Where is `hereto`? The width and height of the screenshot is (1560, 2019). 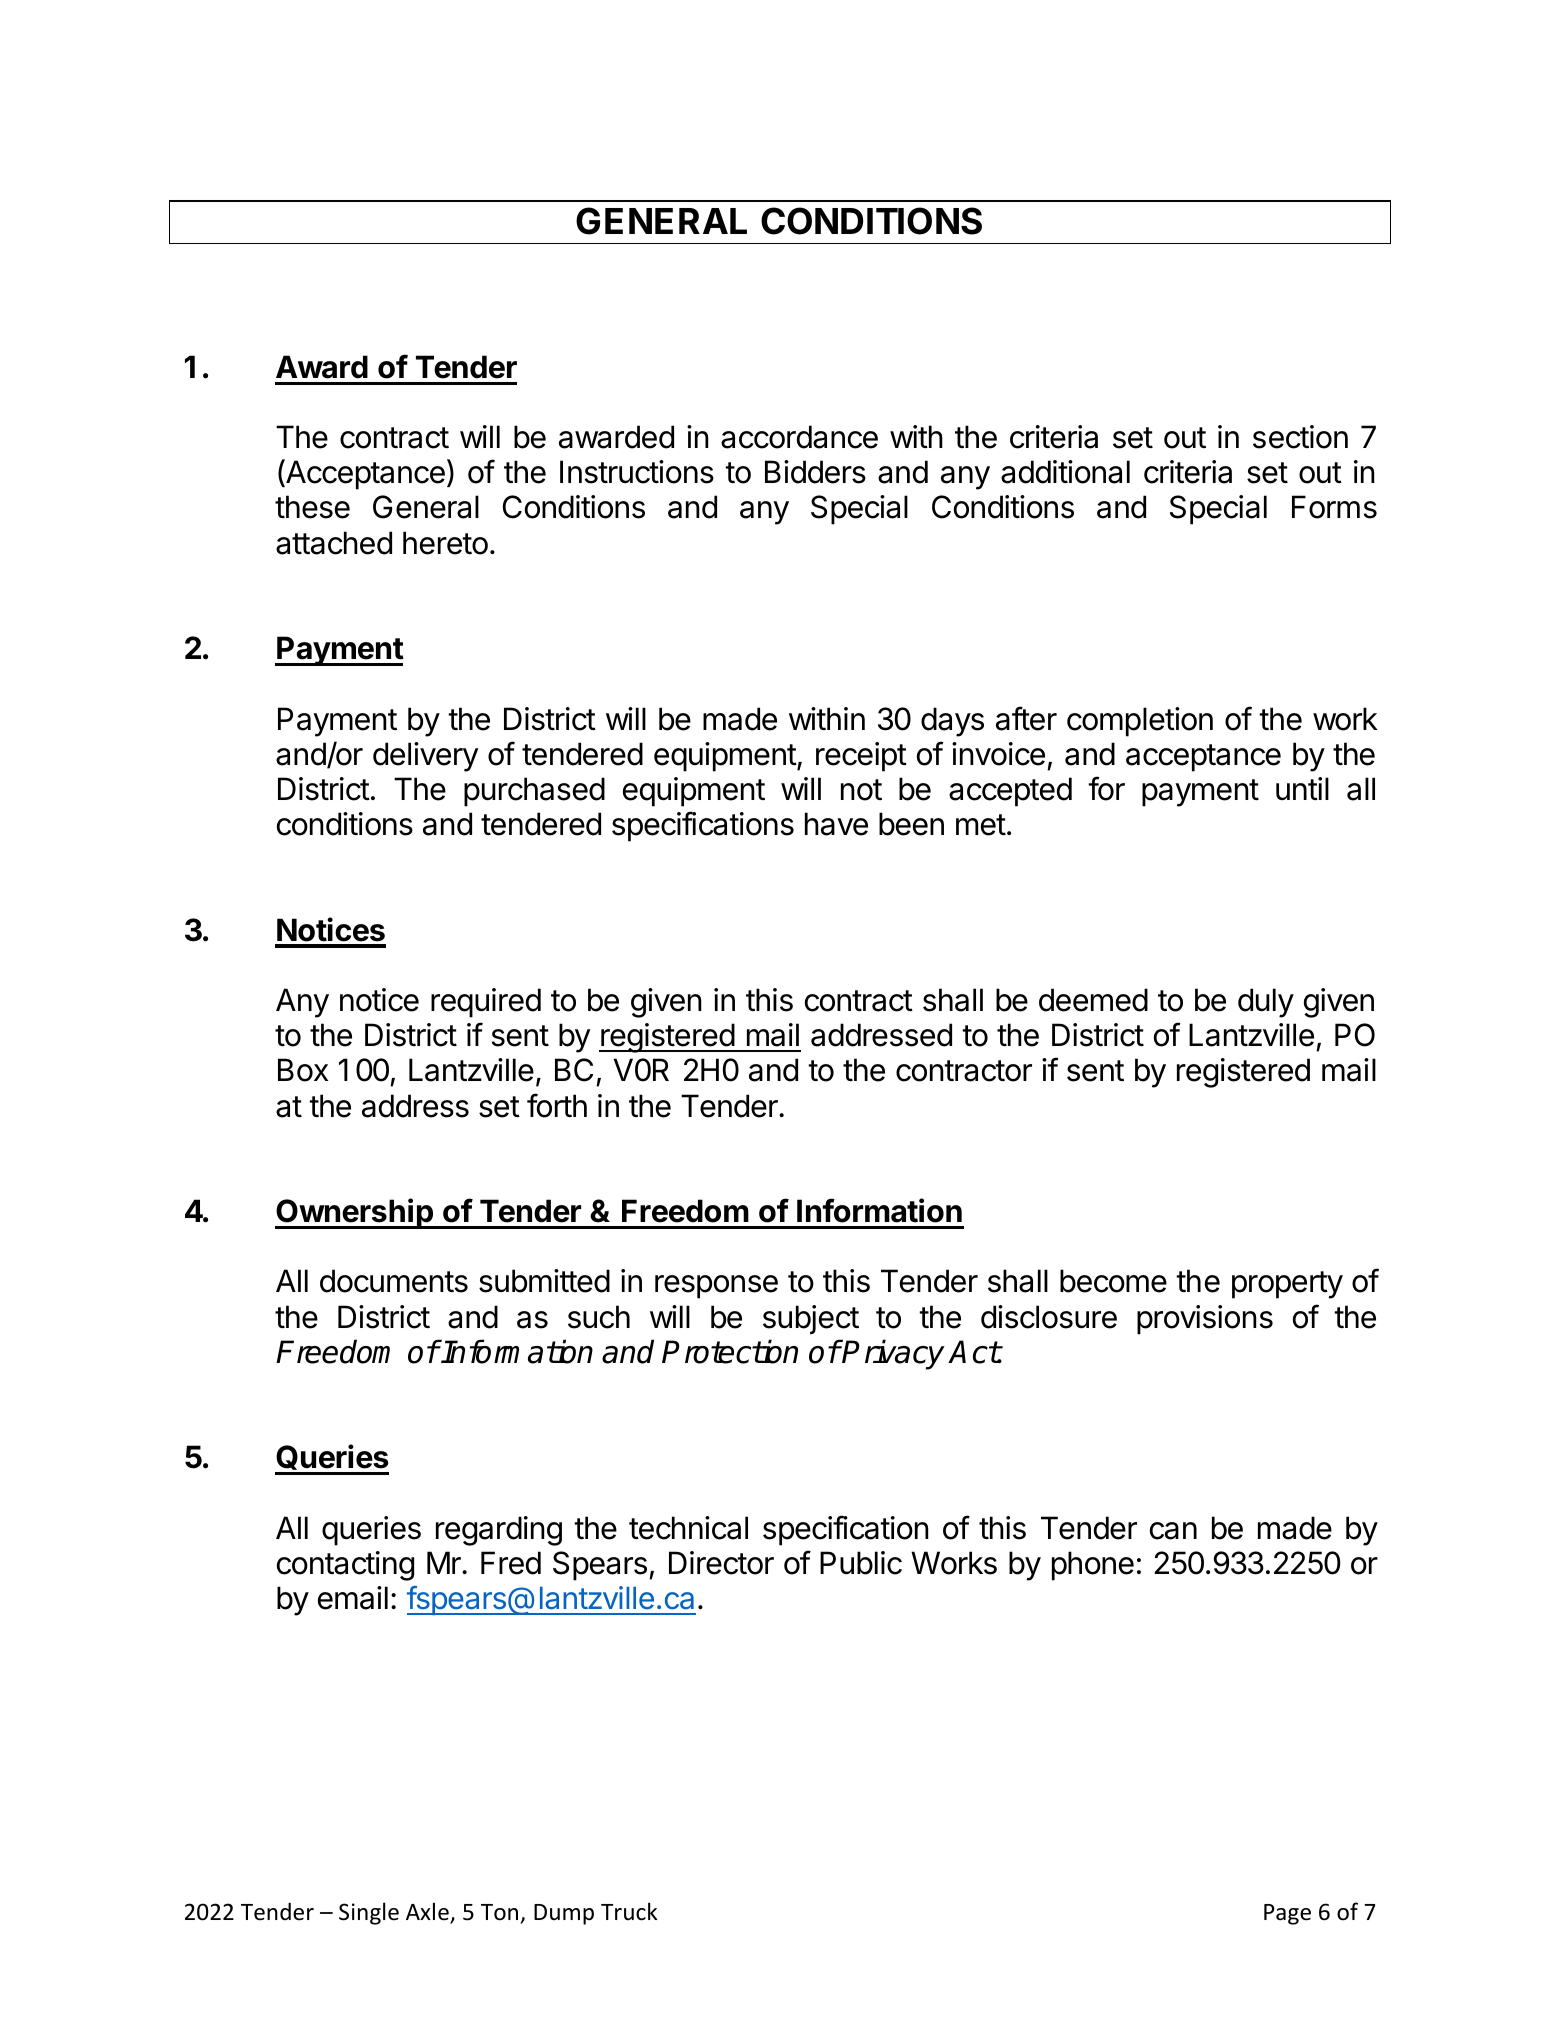
hereto is located at coordinates (445, 543).
